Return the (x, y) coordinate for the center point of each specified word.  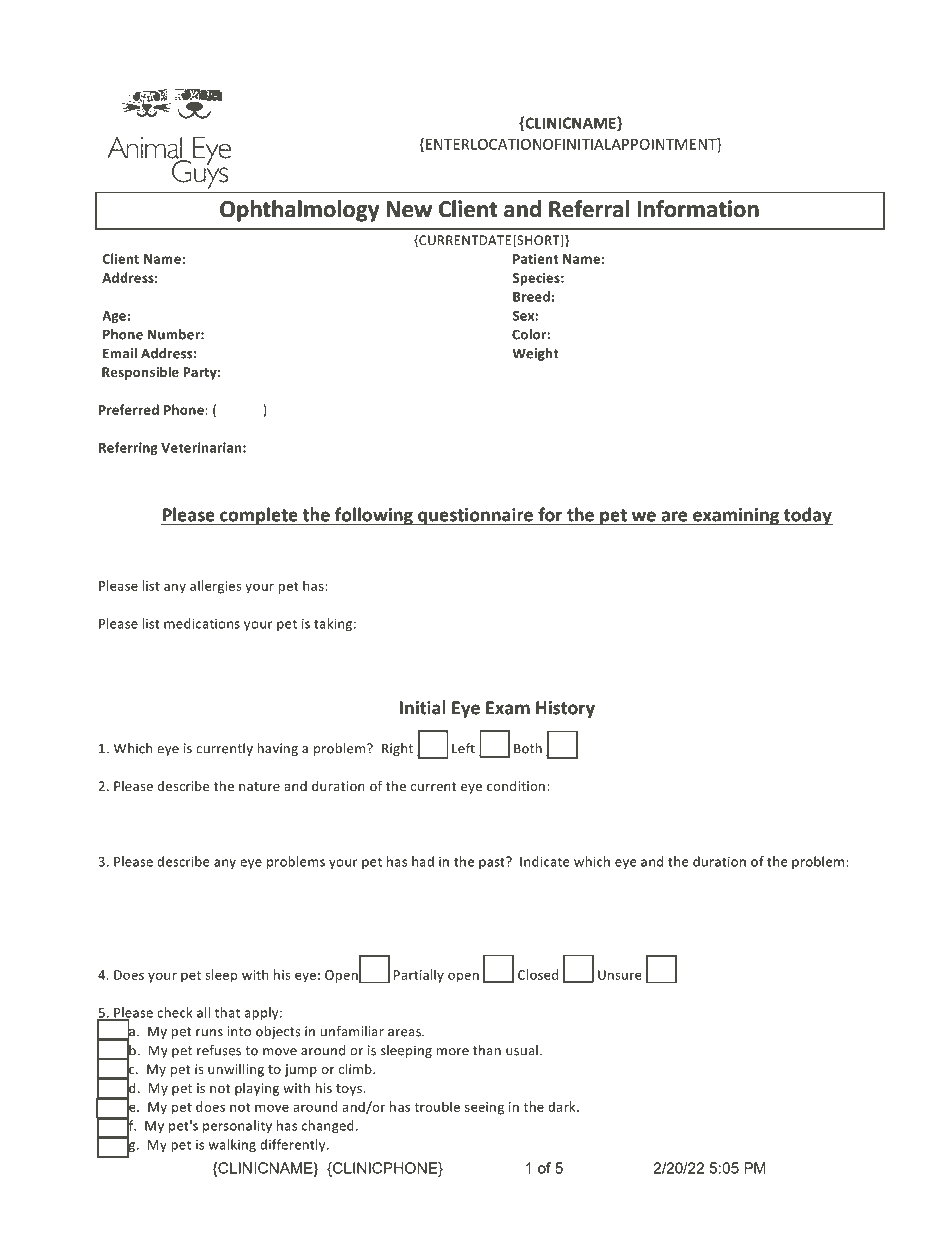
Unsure (620, 975)
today (807, 516)
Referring (128, 448)
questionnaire (475, 516)
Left (463, 748)
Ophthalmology (299, 211)
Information (698, 209)
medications (202, 623)
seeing (484, 1108)
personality (237, 1126)
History (565, 709)
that (227, 1012)
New (409, 209)
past (493, 863)
